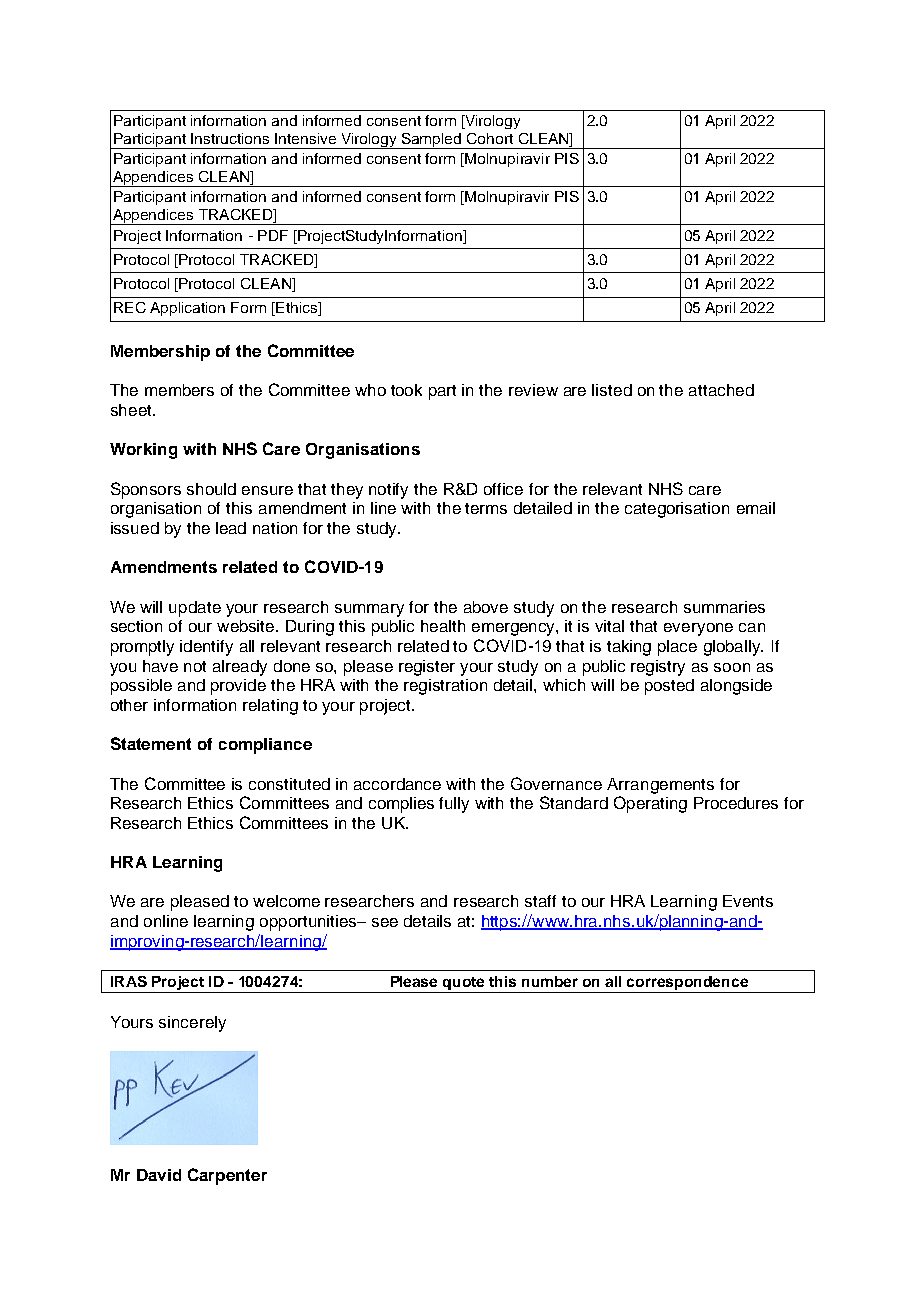  What do you see at coordinates (721, 390) in the screenshot?
I see `attached` at bounding box center [721, 390].
